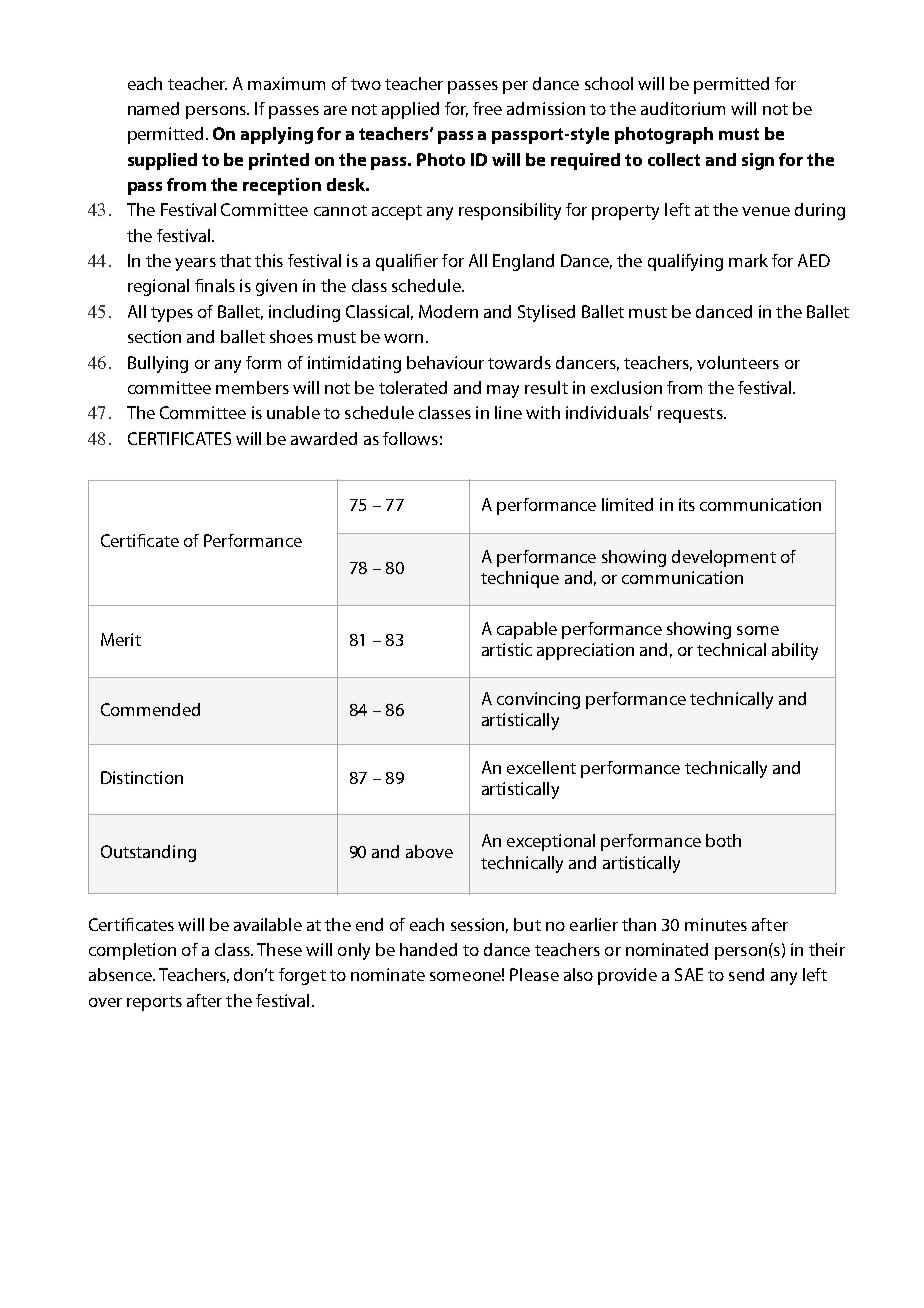 Image resolution: width=924 pixels, height=1308 pixels. Describe the element at coordinates (121, 639) in the screenshot. I see `Merit` at that location.
